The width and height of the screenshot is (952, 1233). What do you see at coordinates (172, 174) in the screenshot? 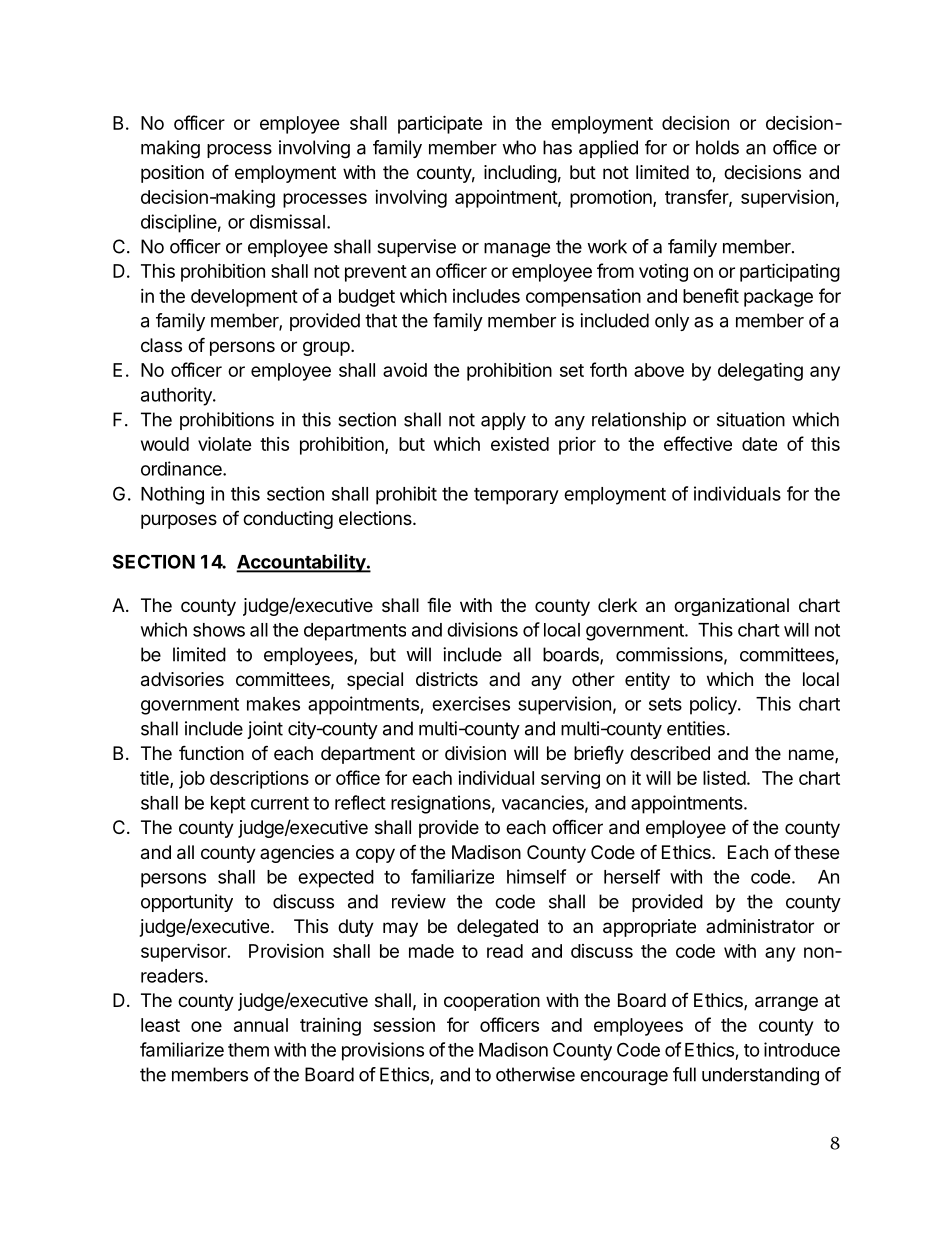
I see `position` at bounding box center [172, 174].
